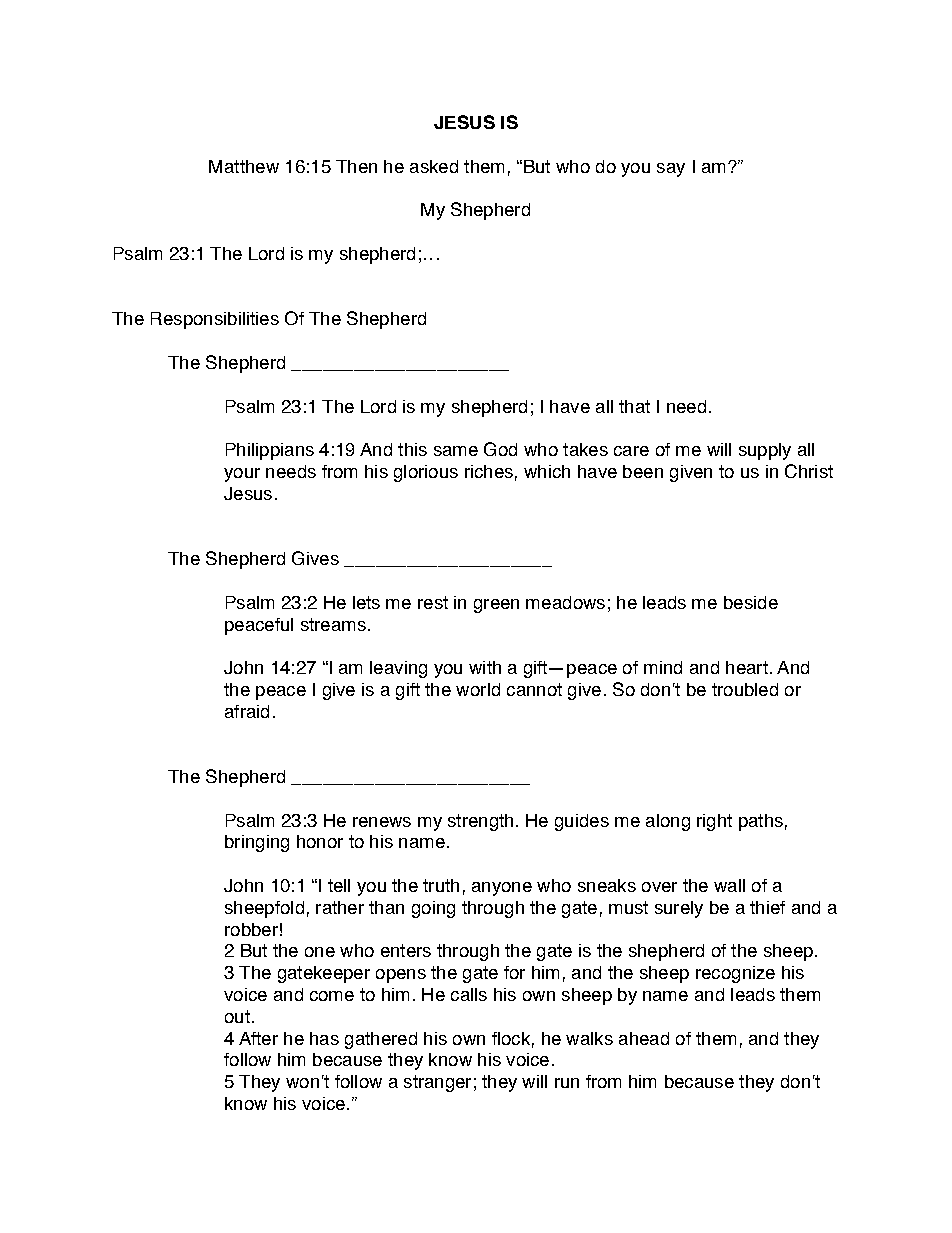 This screenshot has height=1233, width=952. I want to click on Matthew, so click(244, 166).
